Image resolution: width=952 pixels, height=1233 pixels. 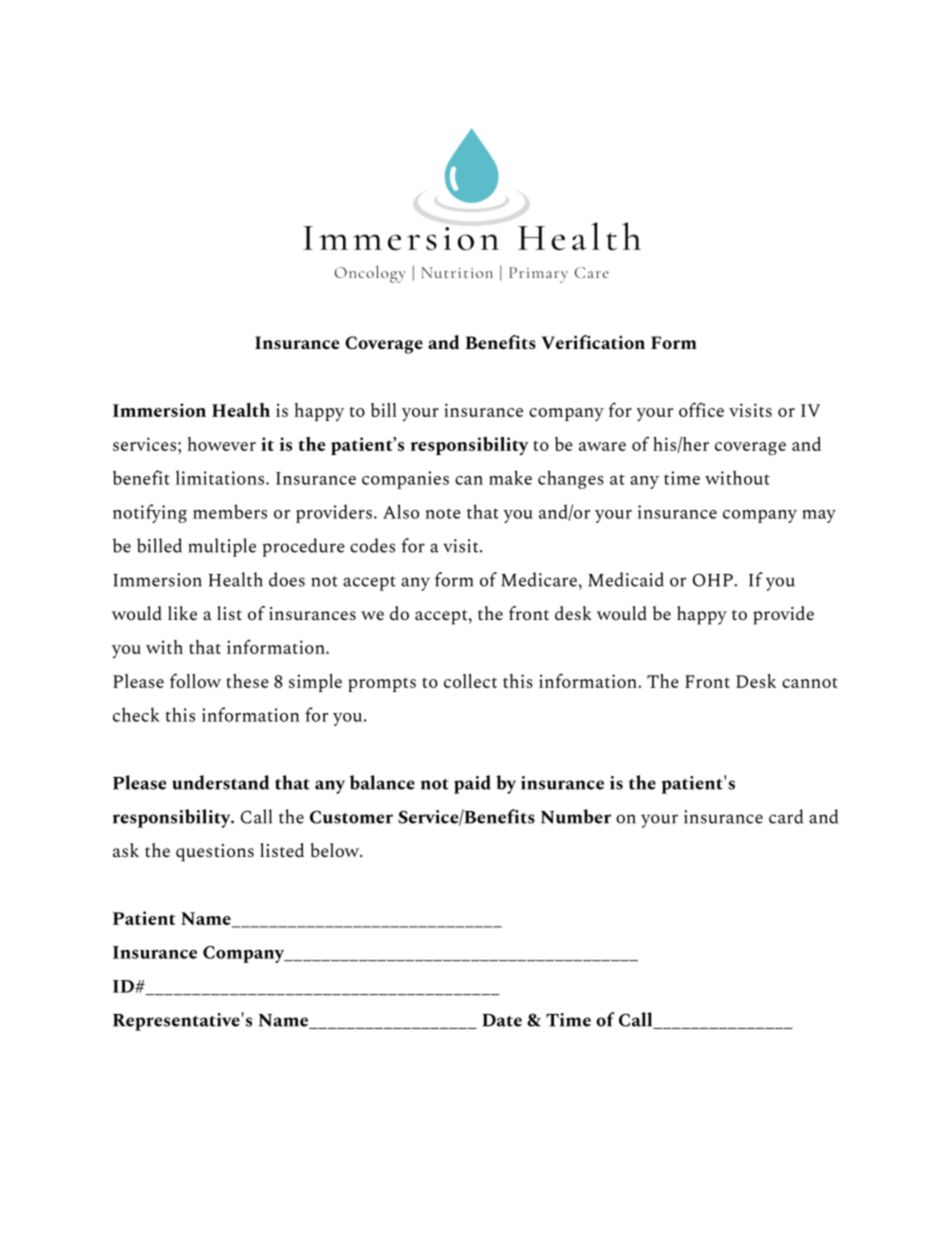 What do you see at coordinates (336, 850) in the page?
I see `below` at bounding box center [336, 850].
